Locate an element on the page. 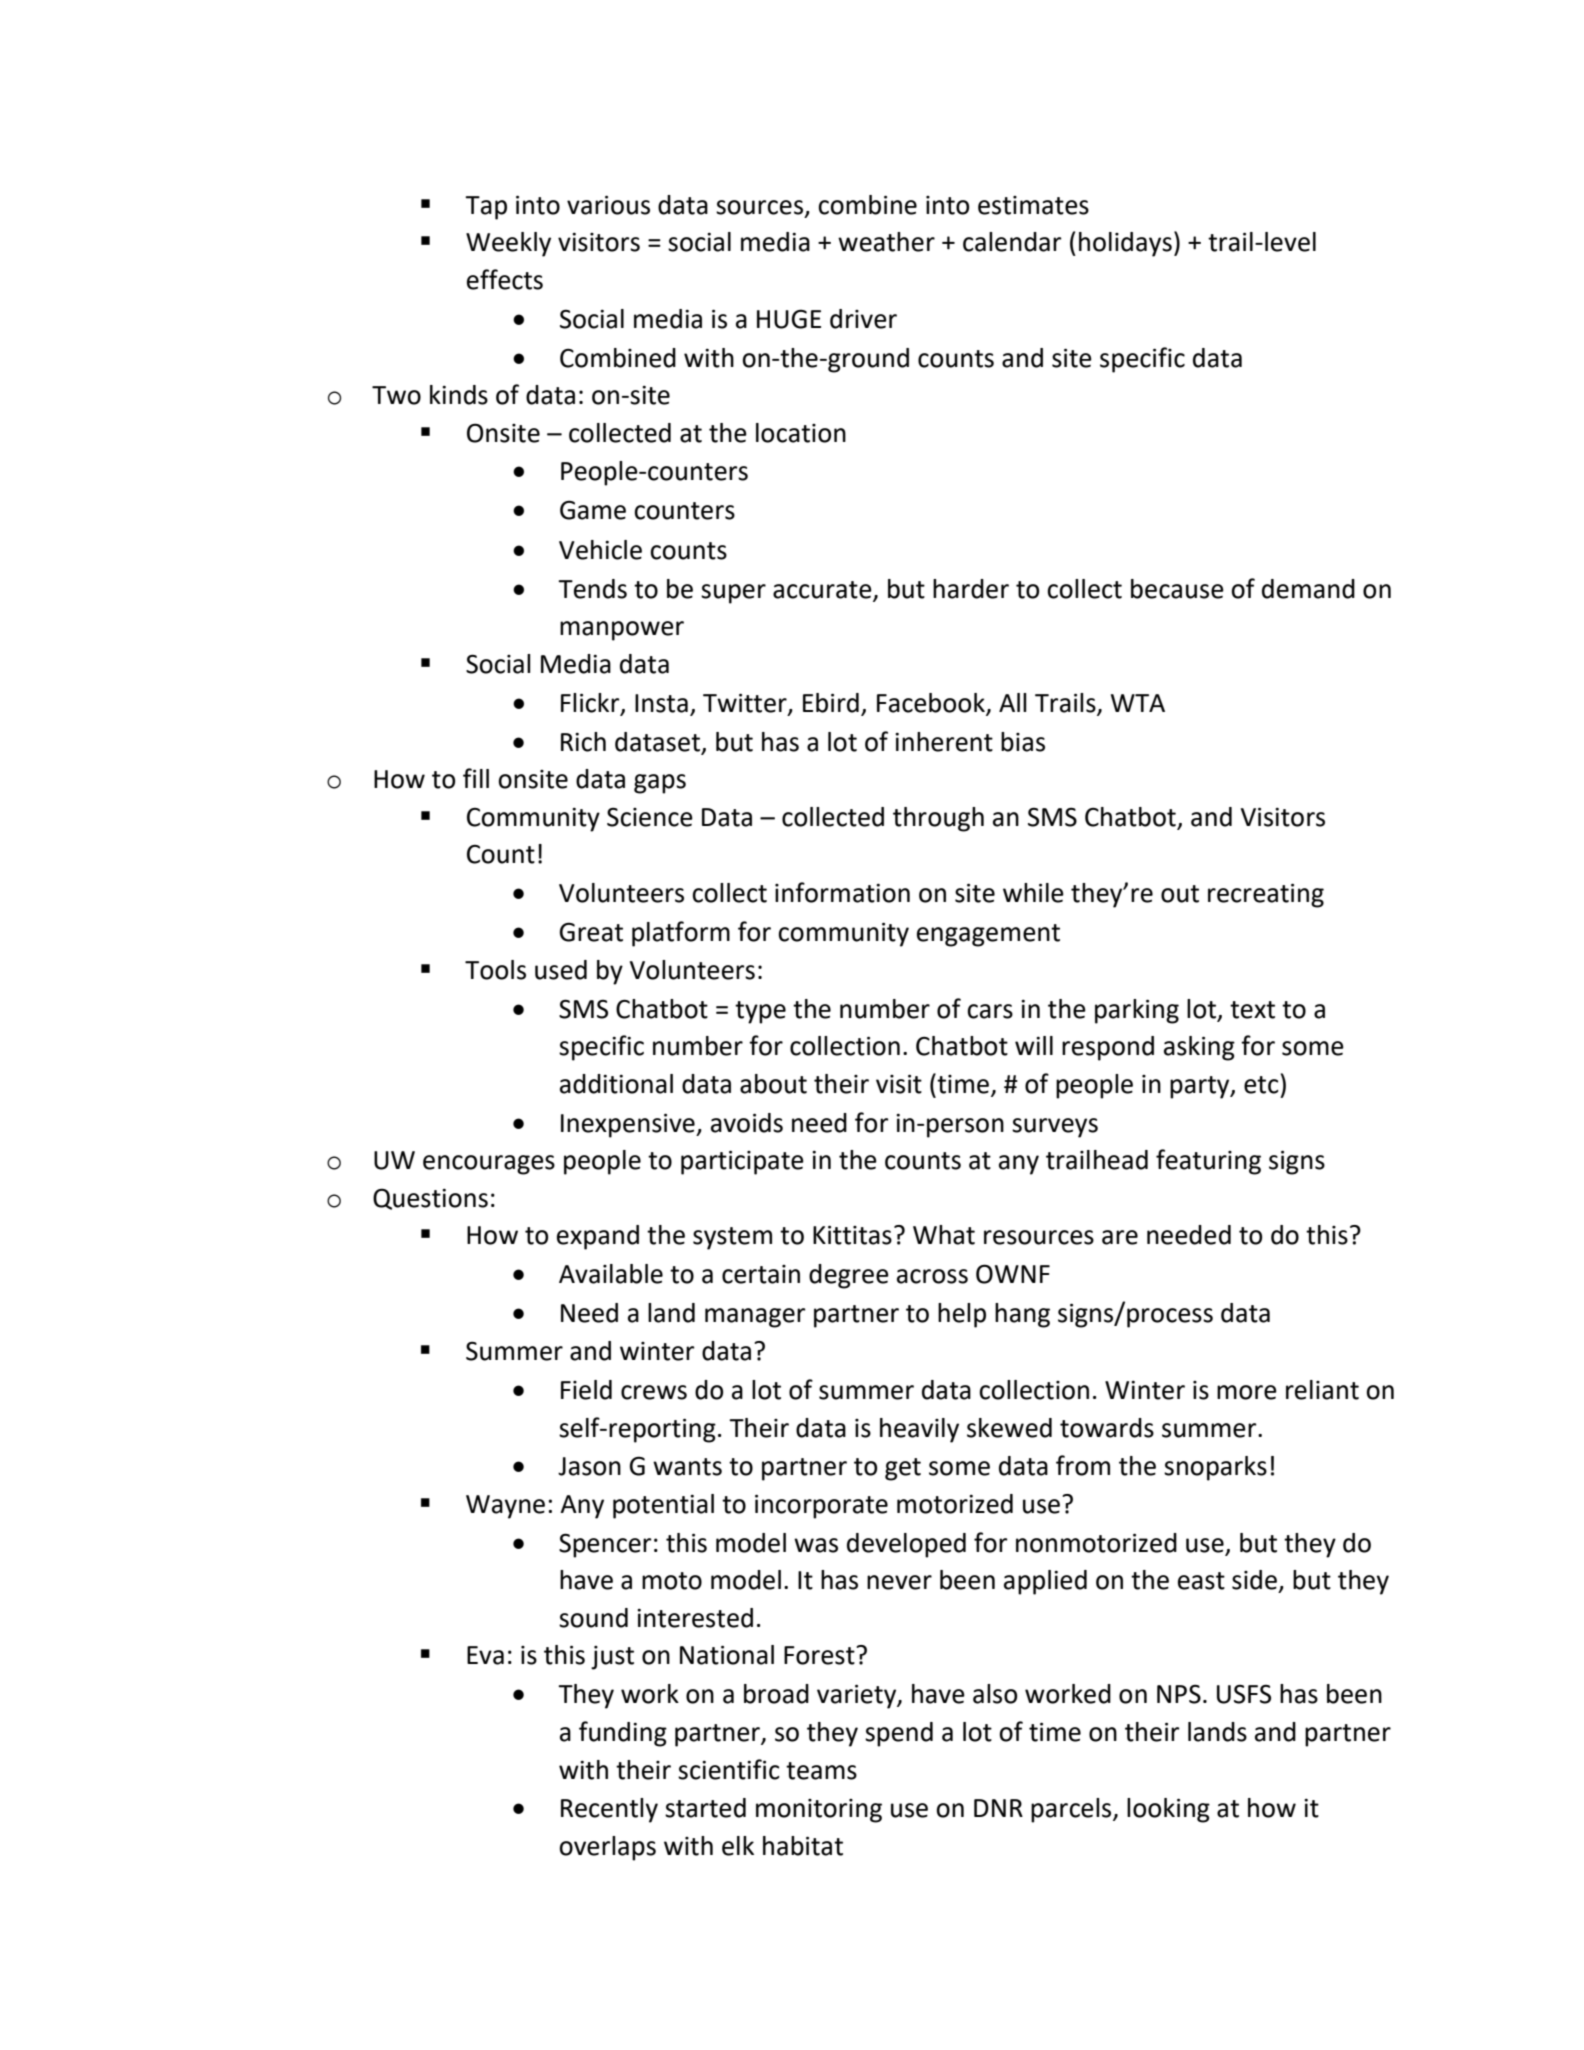 This page has height=2050, width=1584. Recently is located at coordinates (609, 1810).
